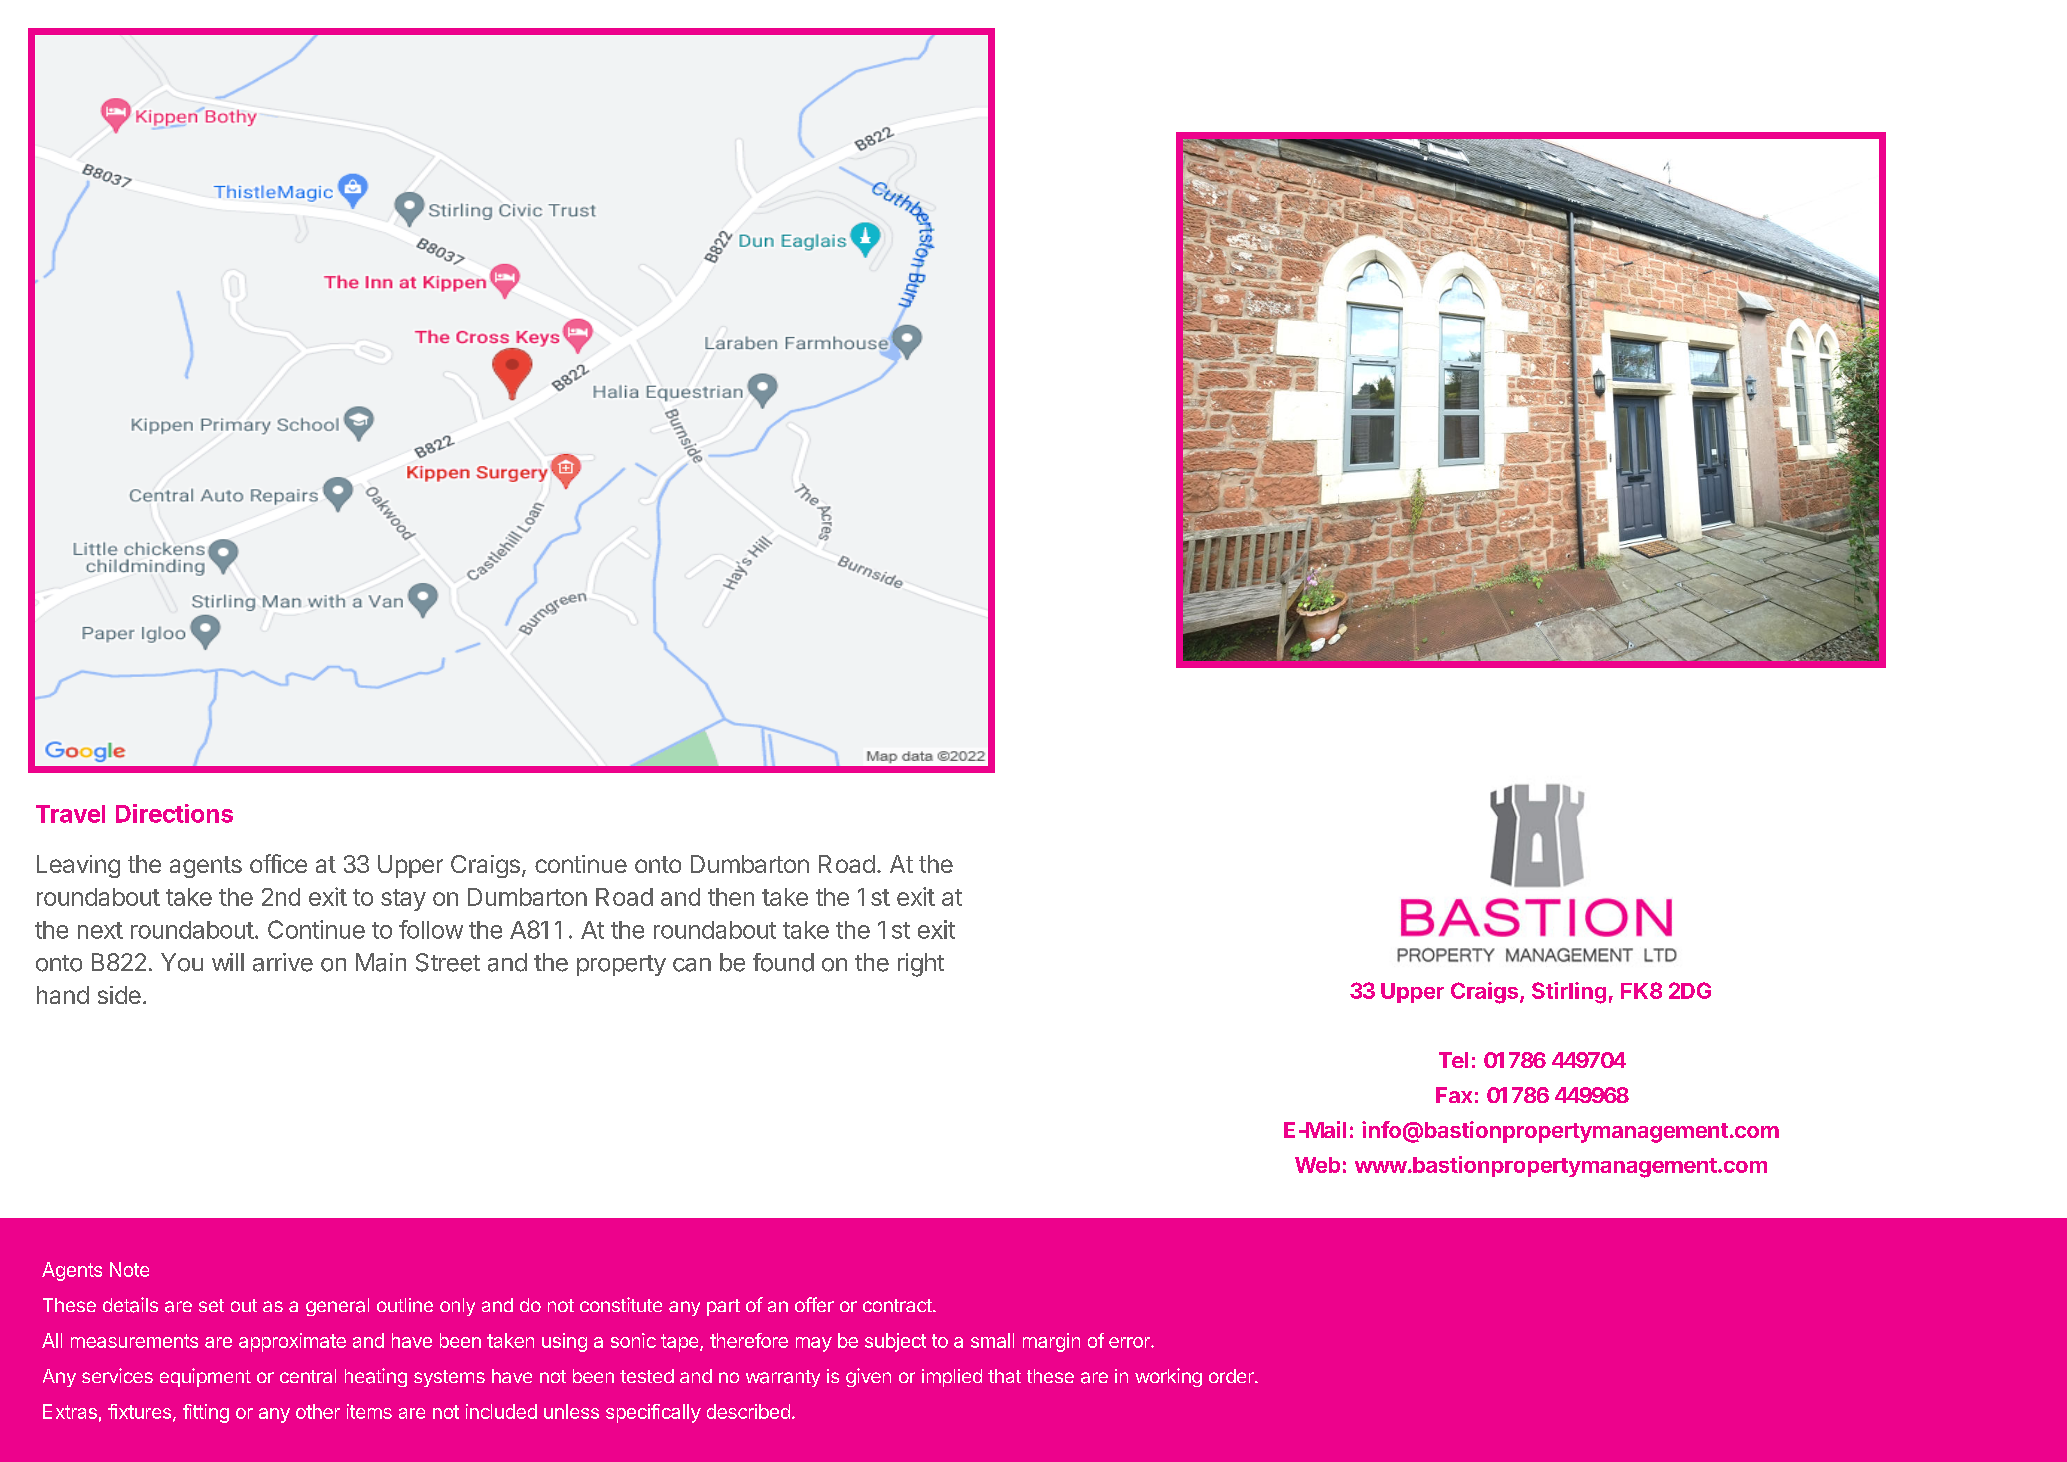 This document has width=2067, height=1462. I want to click on then, so click(731, 897).
